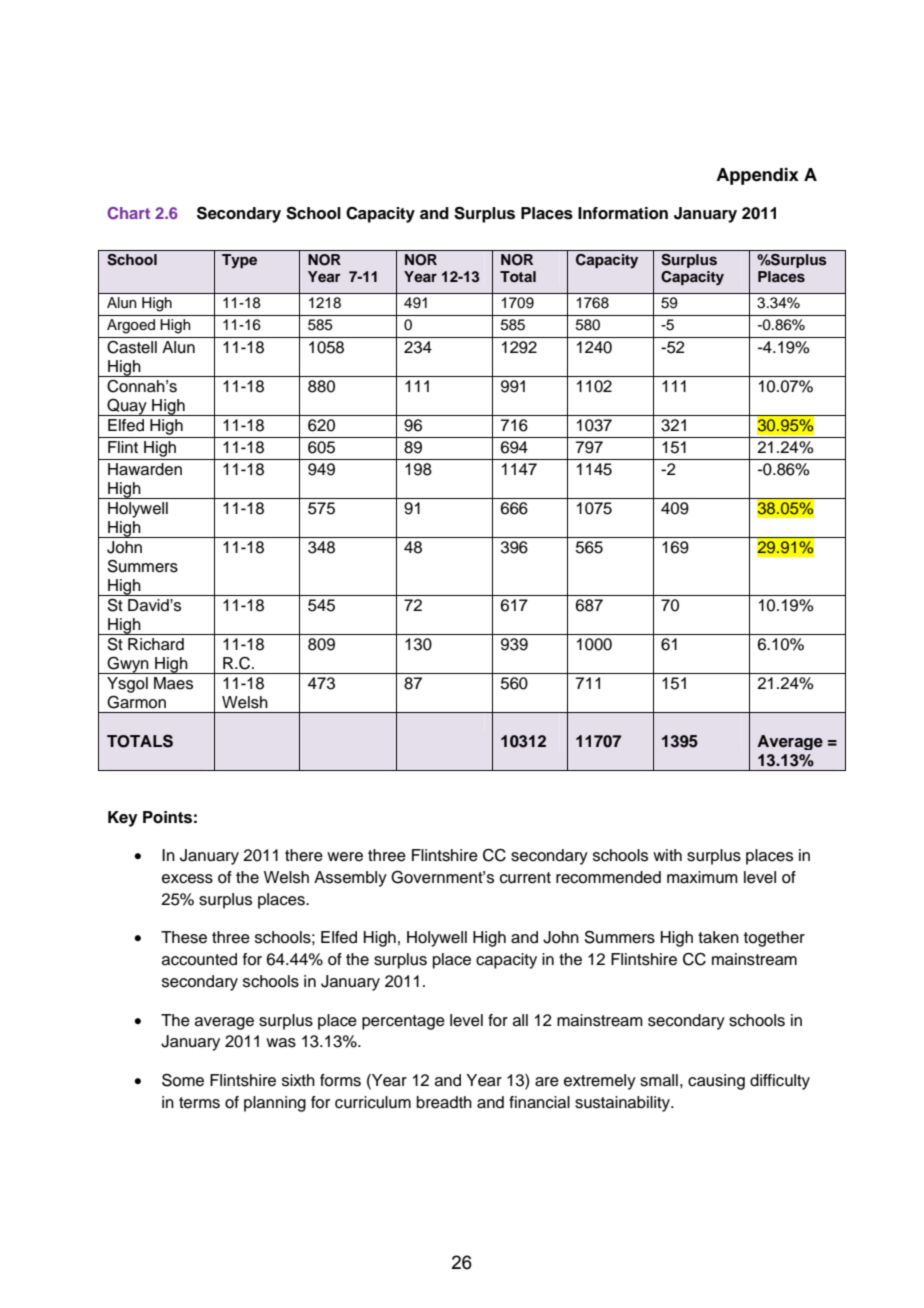 The height and width of the page is (1308, 924). Describe the element at coordinates (239, 261) in the page. I see `Type` at that location.
